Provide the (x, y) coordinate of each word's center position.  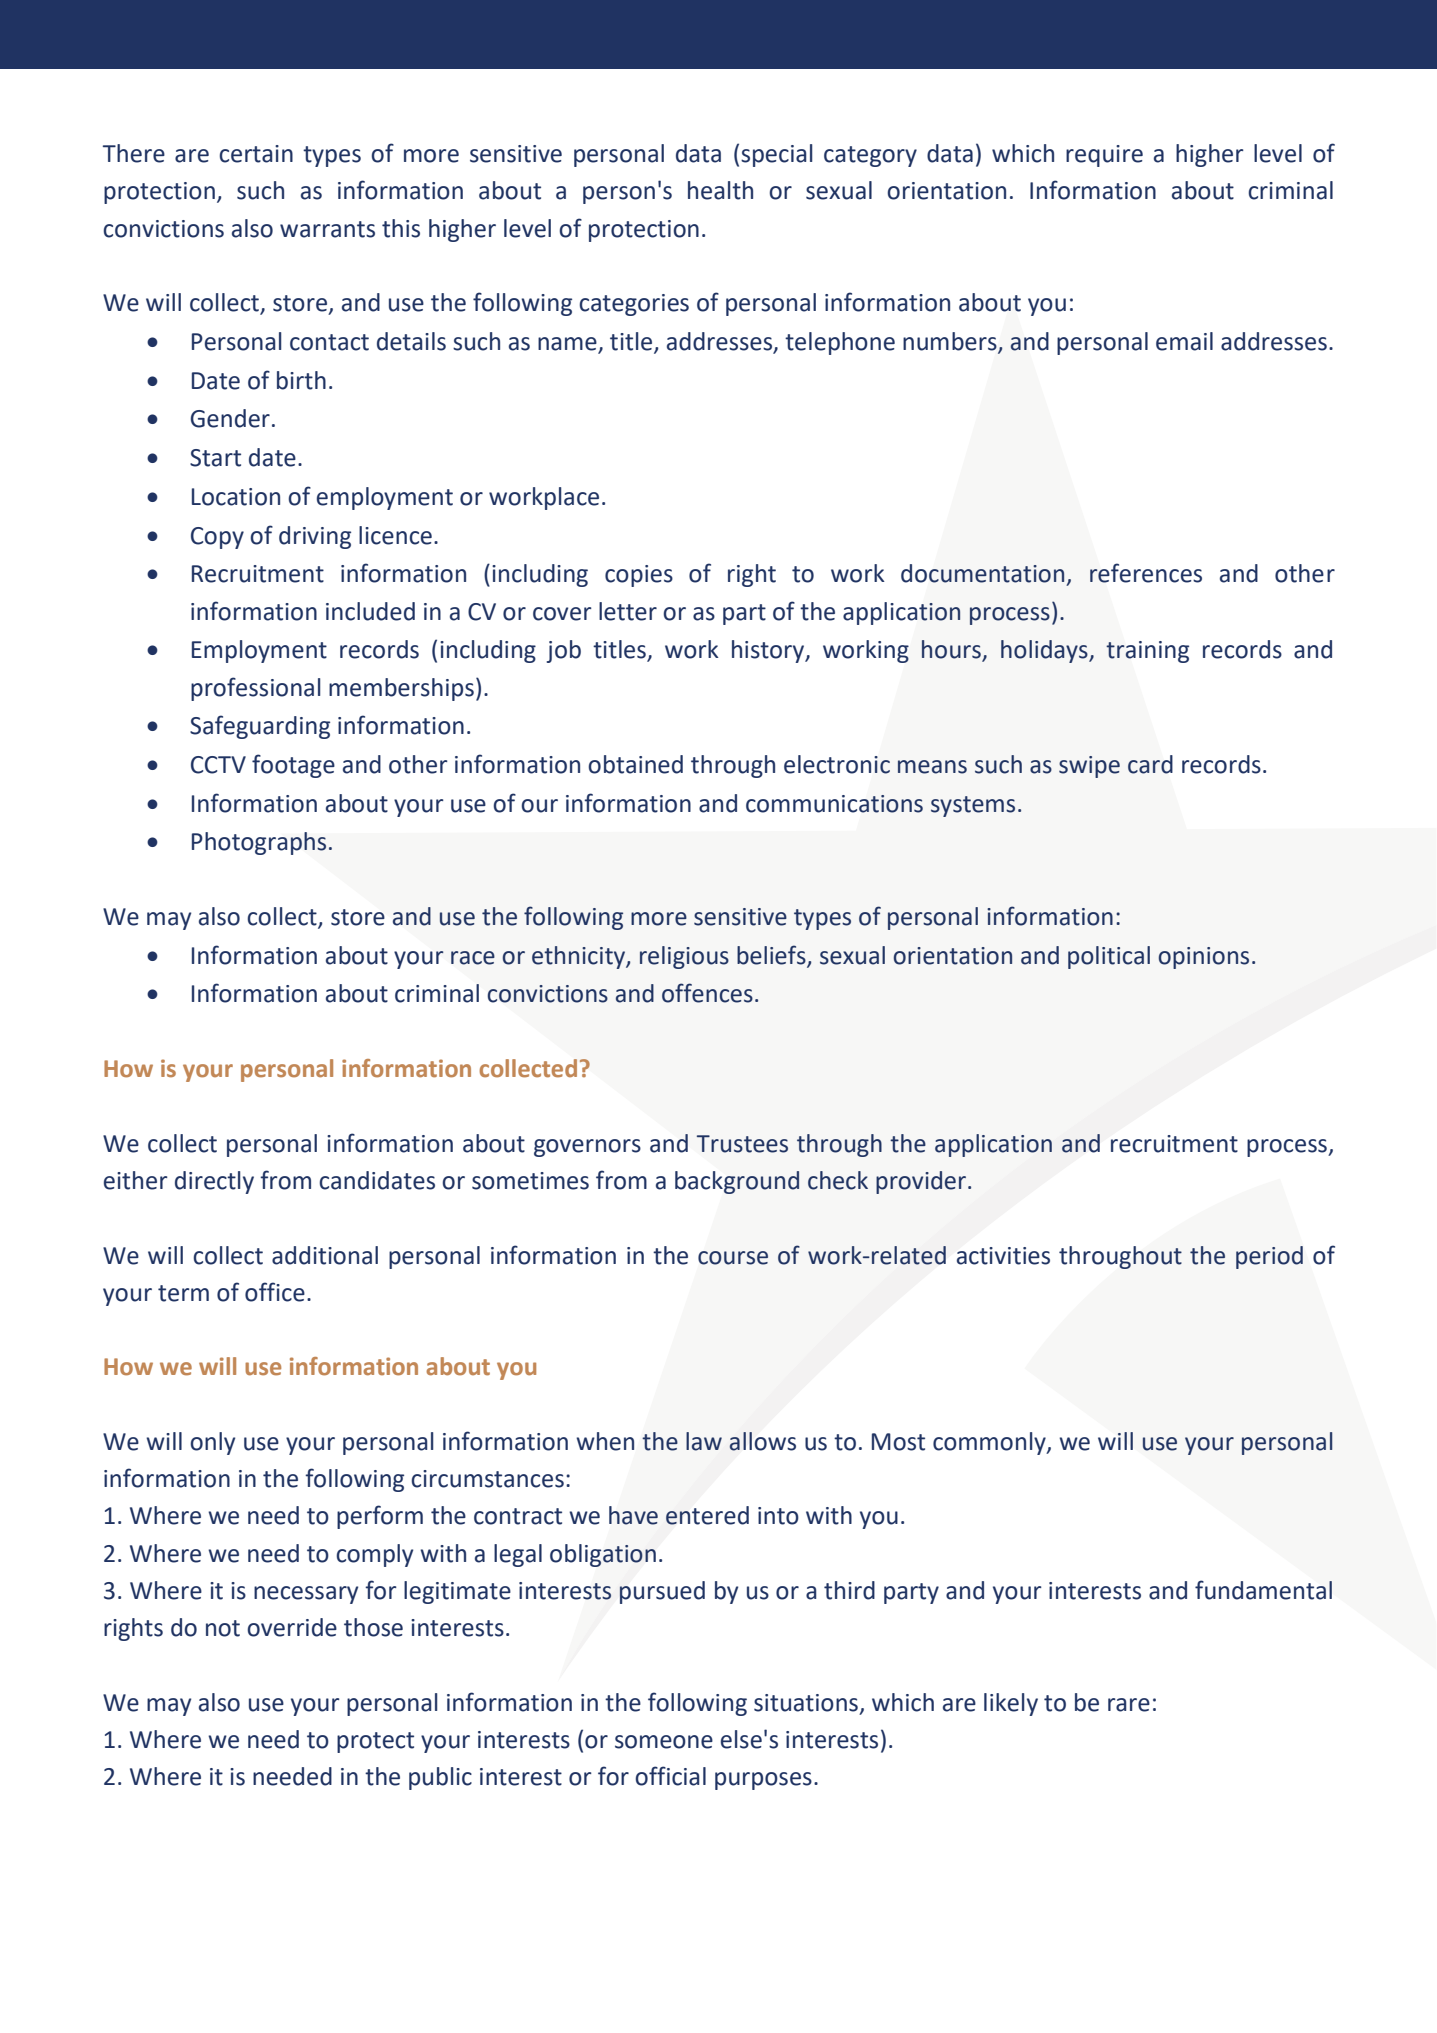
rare (1129, 1705)
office (275, 1292)
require (1104, 156)
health (720, 190)
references (1146, 573)
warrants (327, 229)
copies (639, 576)
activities (1003, 1256)
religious (684, 957)
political (1109, 957)
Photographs (259, 843)
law (704, 1441)
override (292, 1627)
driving (315, 537)
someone (664, 1742)
